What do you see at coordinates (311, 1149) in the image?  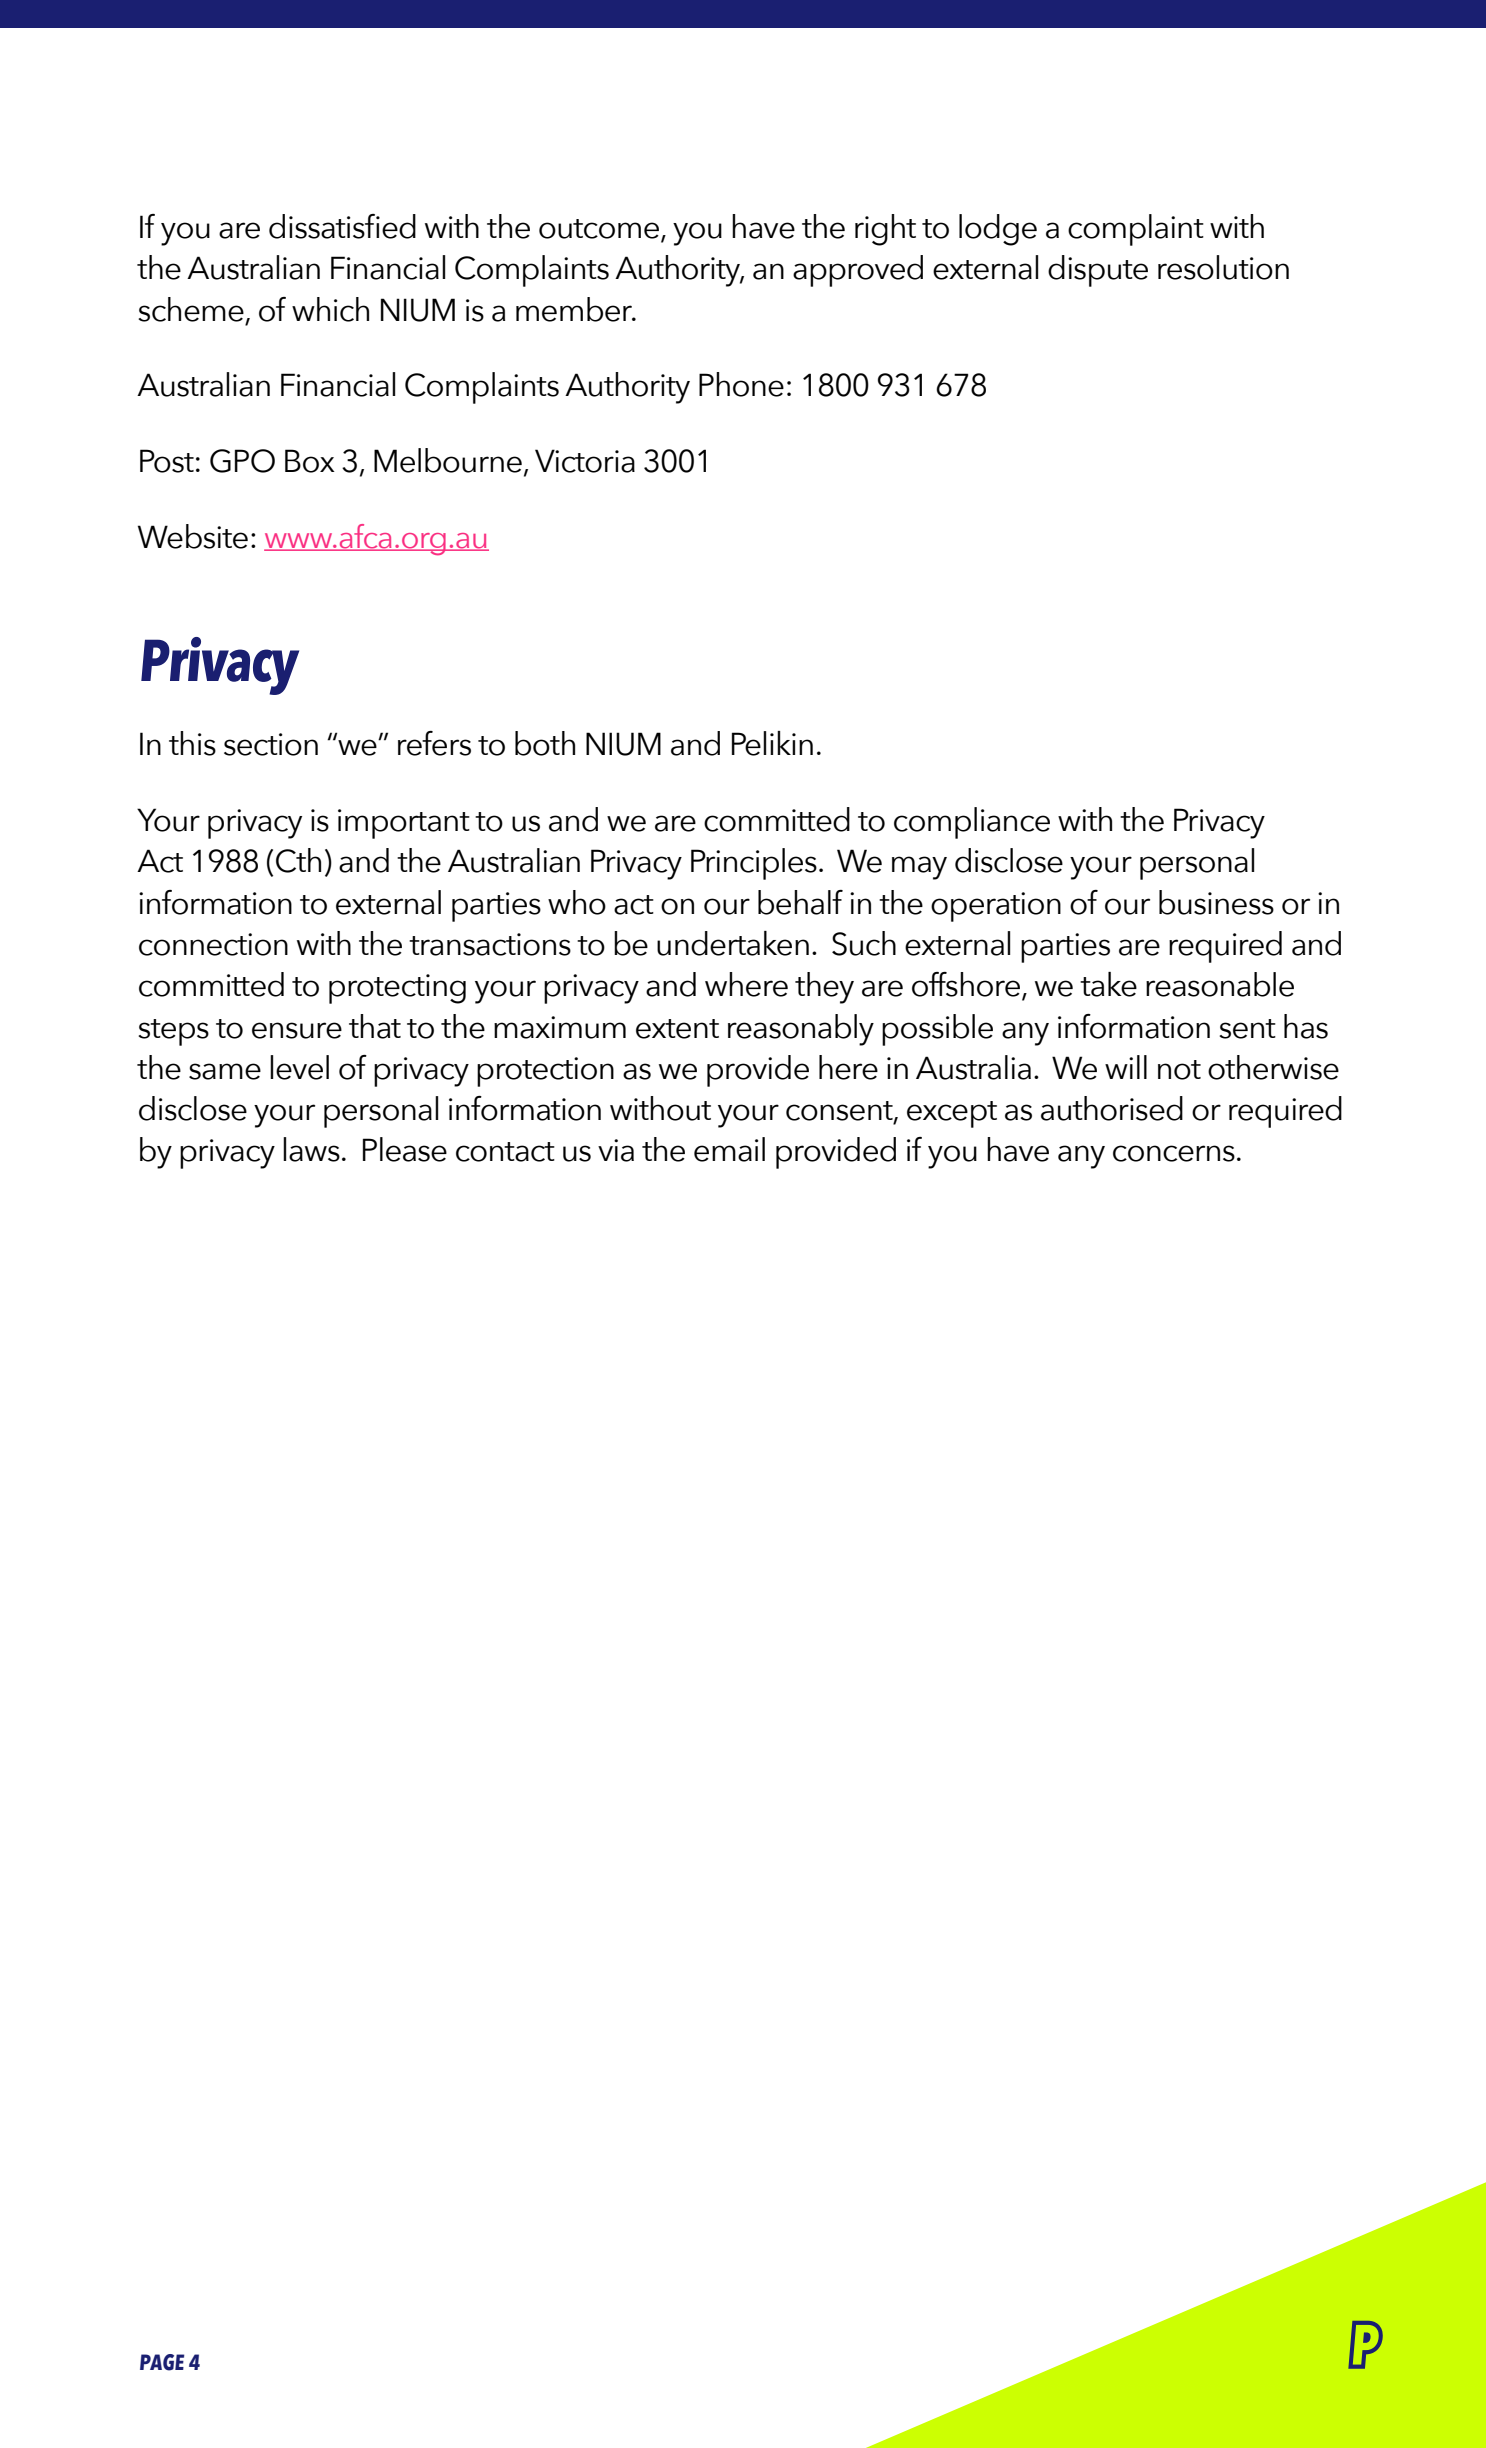 I see `laws` at bounding box center [311, 1149].
